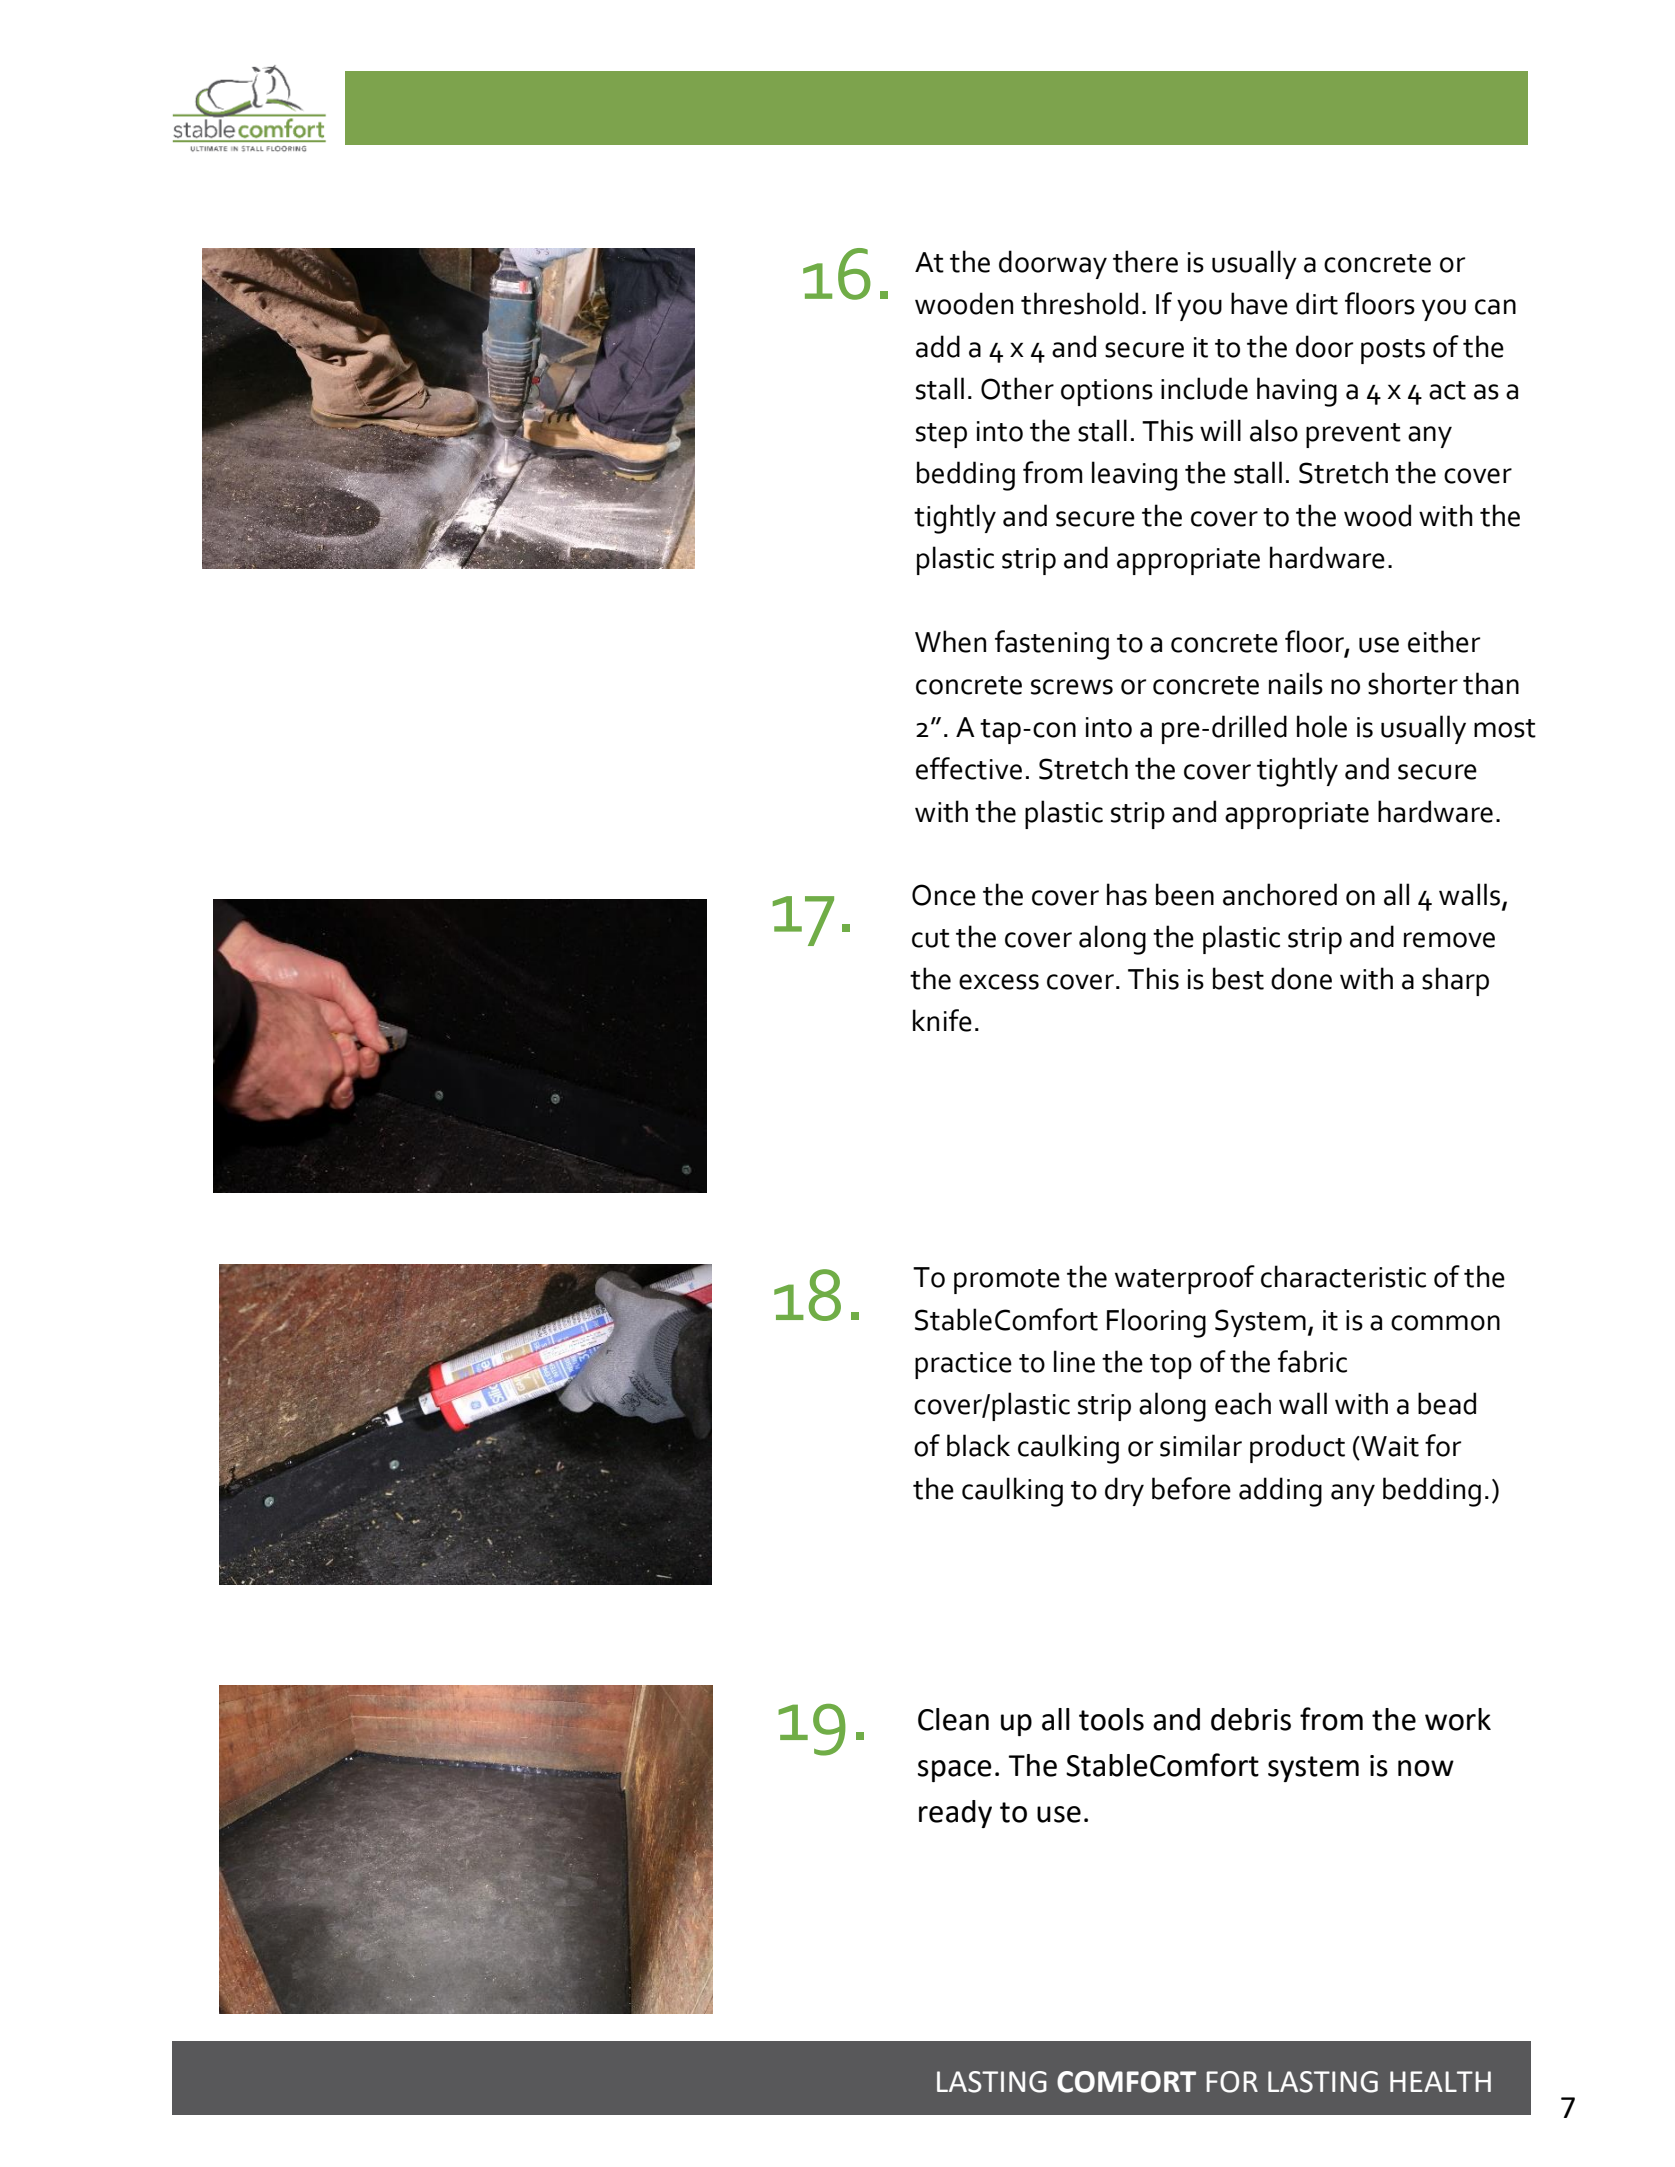 The width and height of the screenshot is (1675, 2167). I want to click on posts, so click(1393, 351).
